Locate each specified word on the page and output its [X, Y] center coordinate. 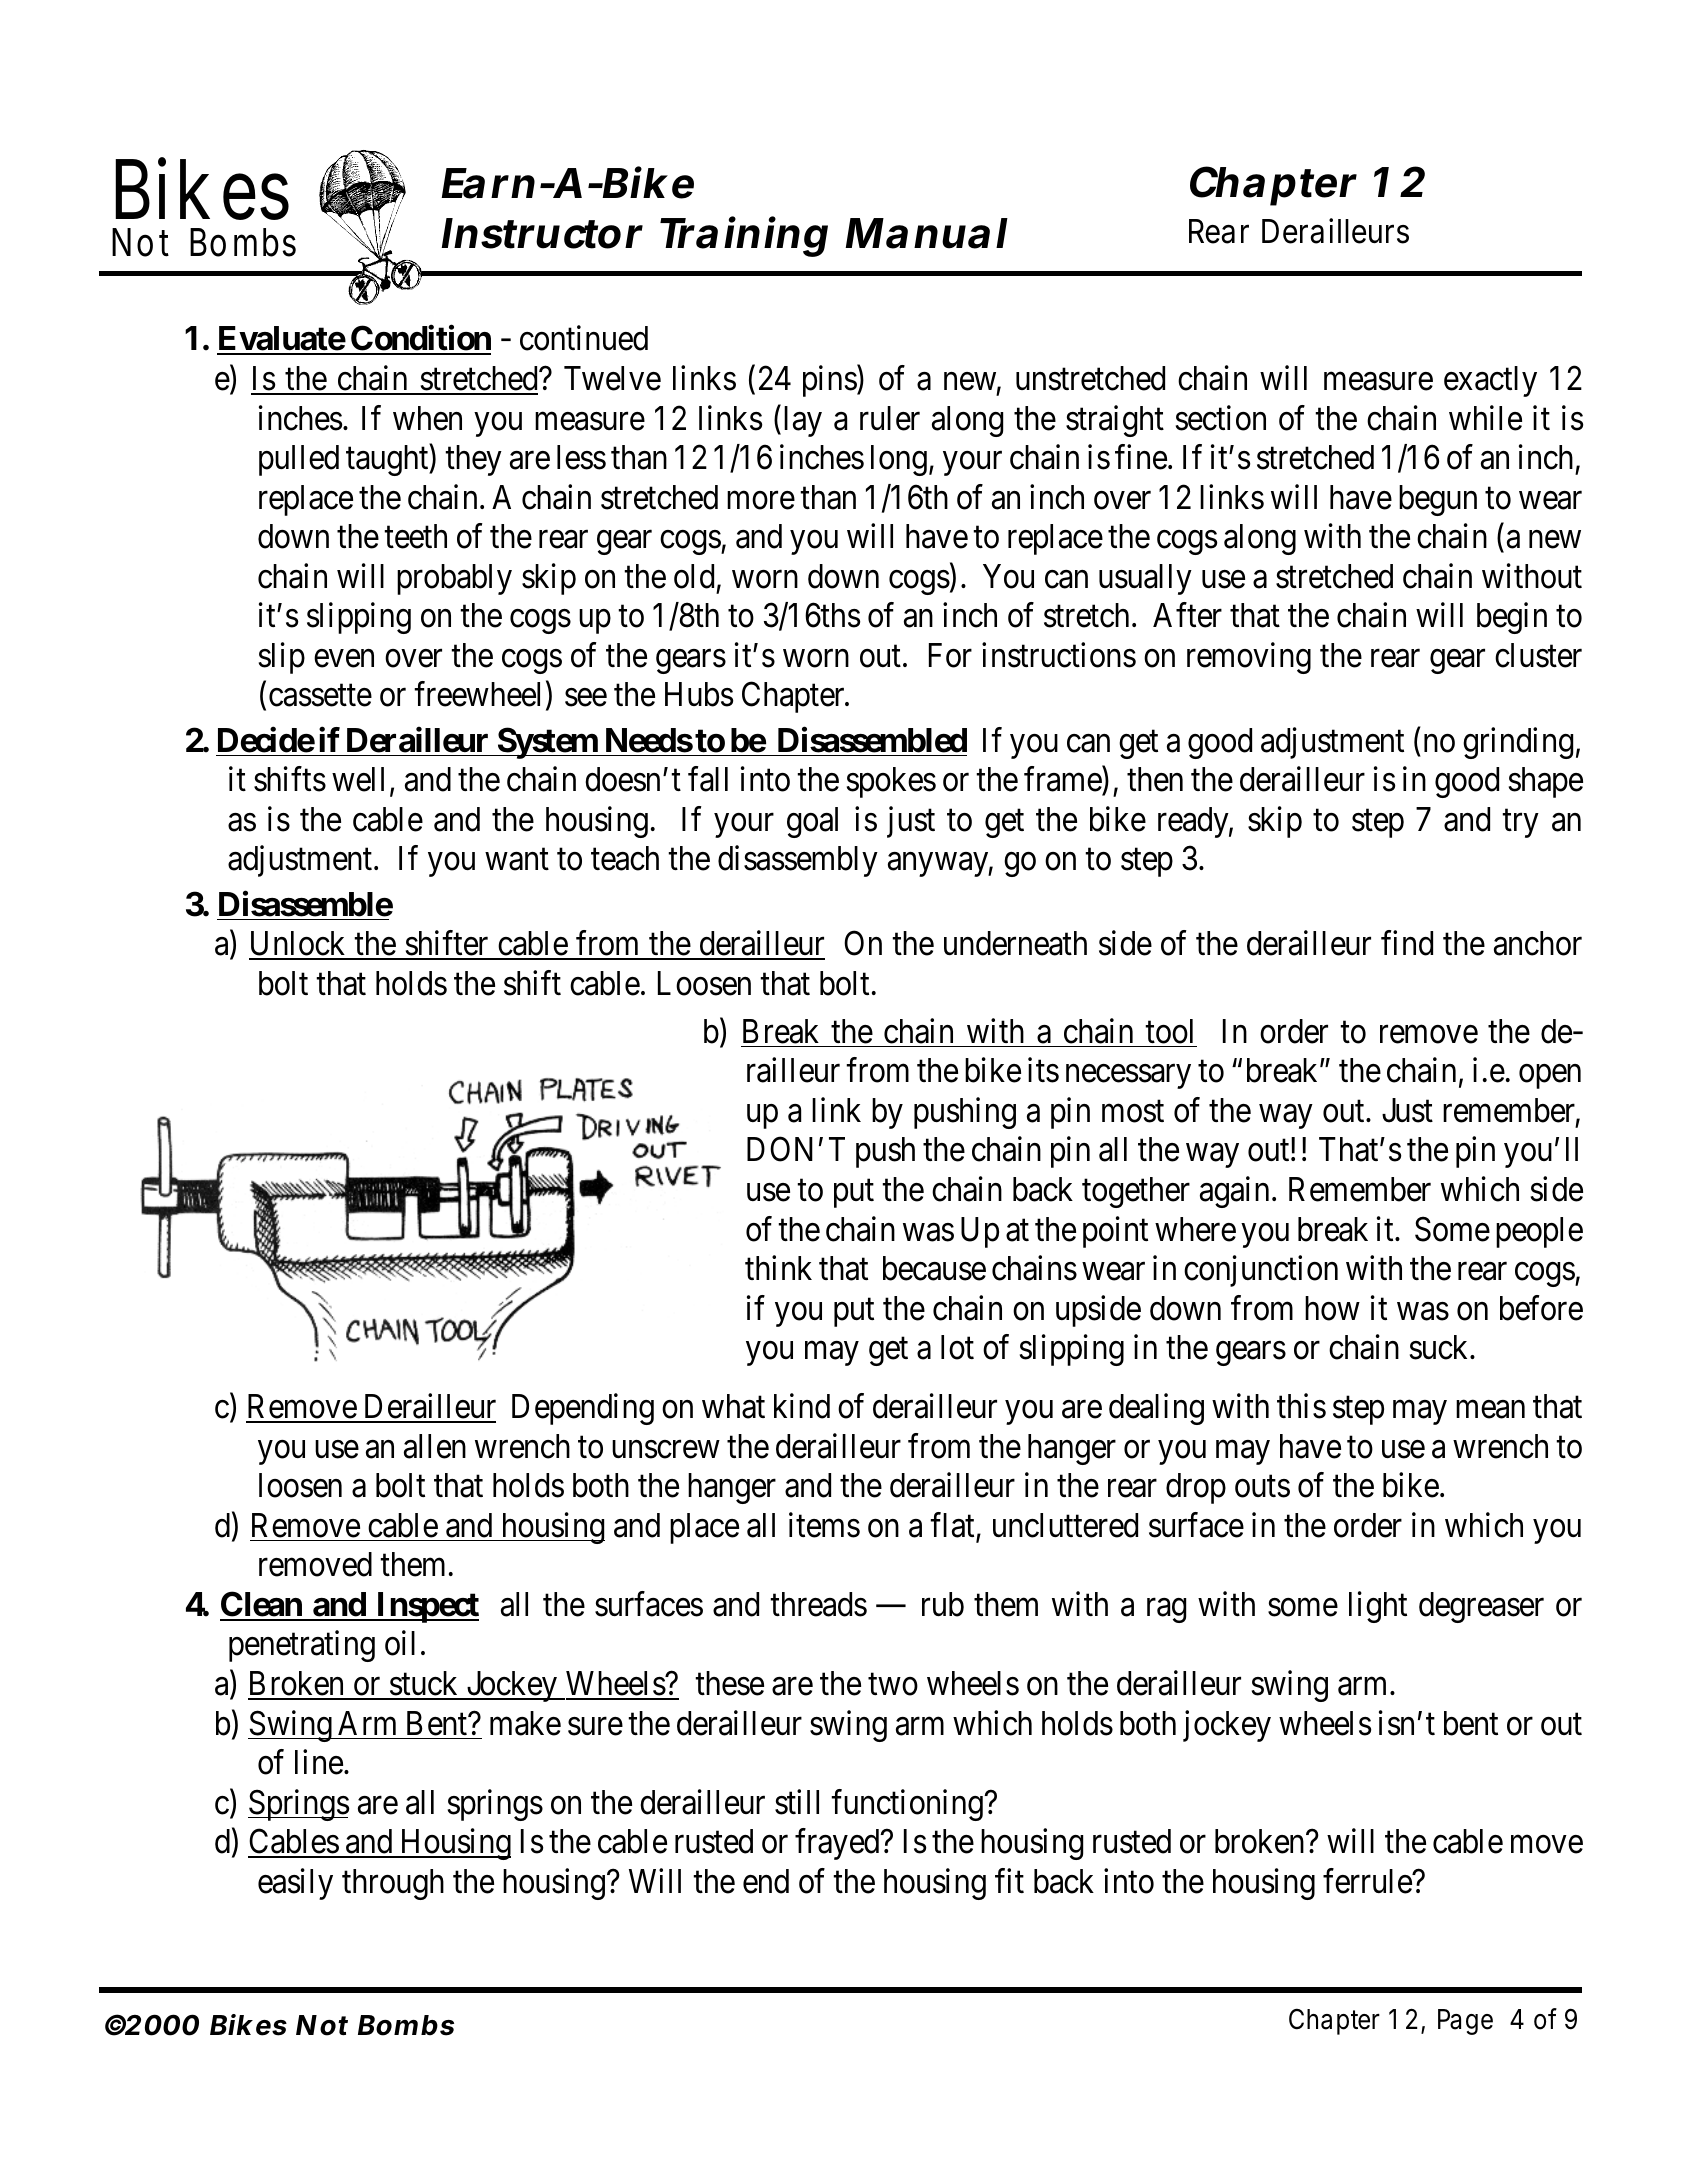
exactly [1490, 381]
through [393, 1884]
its [1043, 1070]
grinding [1518, 743]
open [1550, 1077]
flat [953, 1526]
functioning [908, 1805]
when [427, 418]
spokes [891, 782]
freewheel [477, 694]
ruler [890, 418]
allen [435, 1446]
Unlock [298, 945]
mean [1490, 1410]
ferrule [1368, 1881]
